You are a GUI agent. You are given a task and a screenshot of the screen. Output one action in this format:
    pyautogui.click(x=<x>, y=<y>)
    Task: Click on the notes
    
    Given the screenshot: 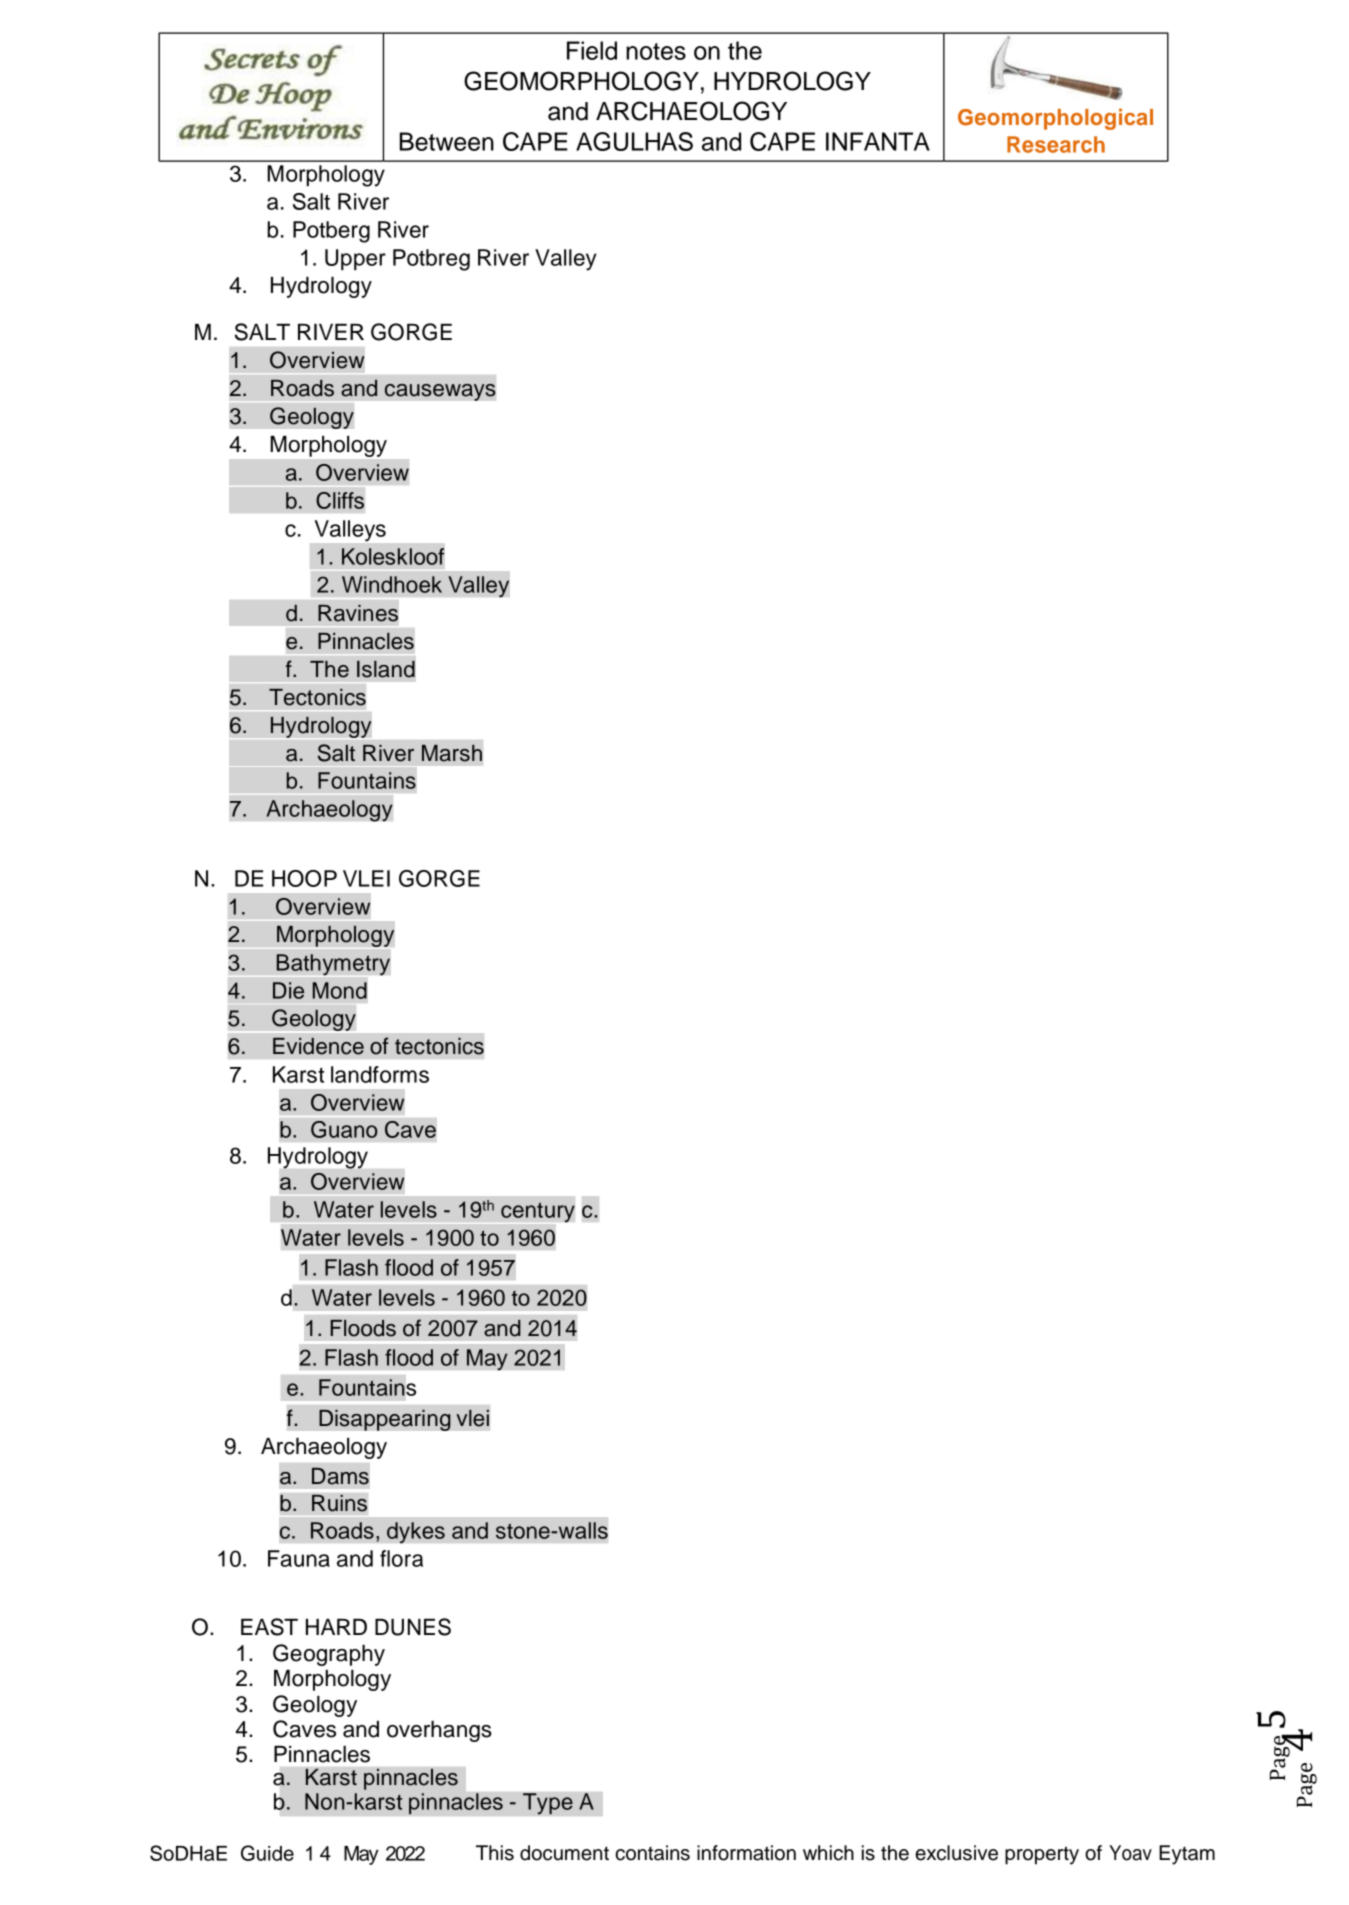 What is the action you would take?
    pyautogui.click(x=656, y=51)
